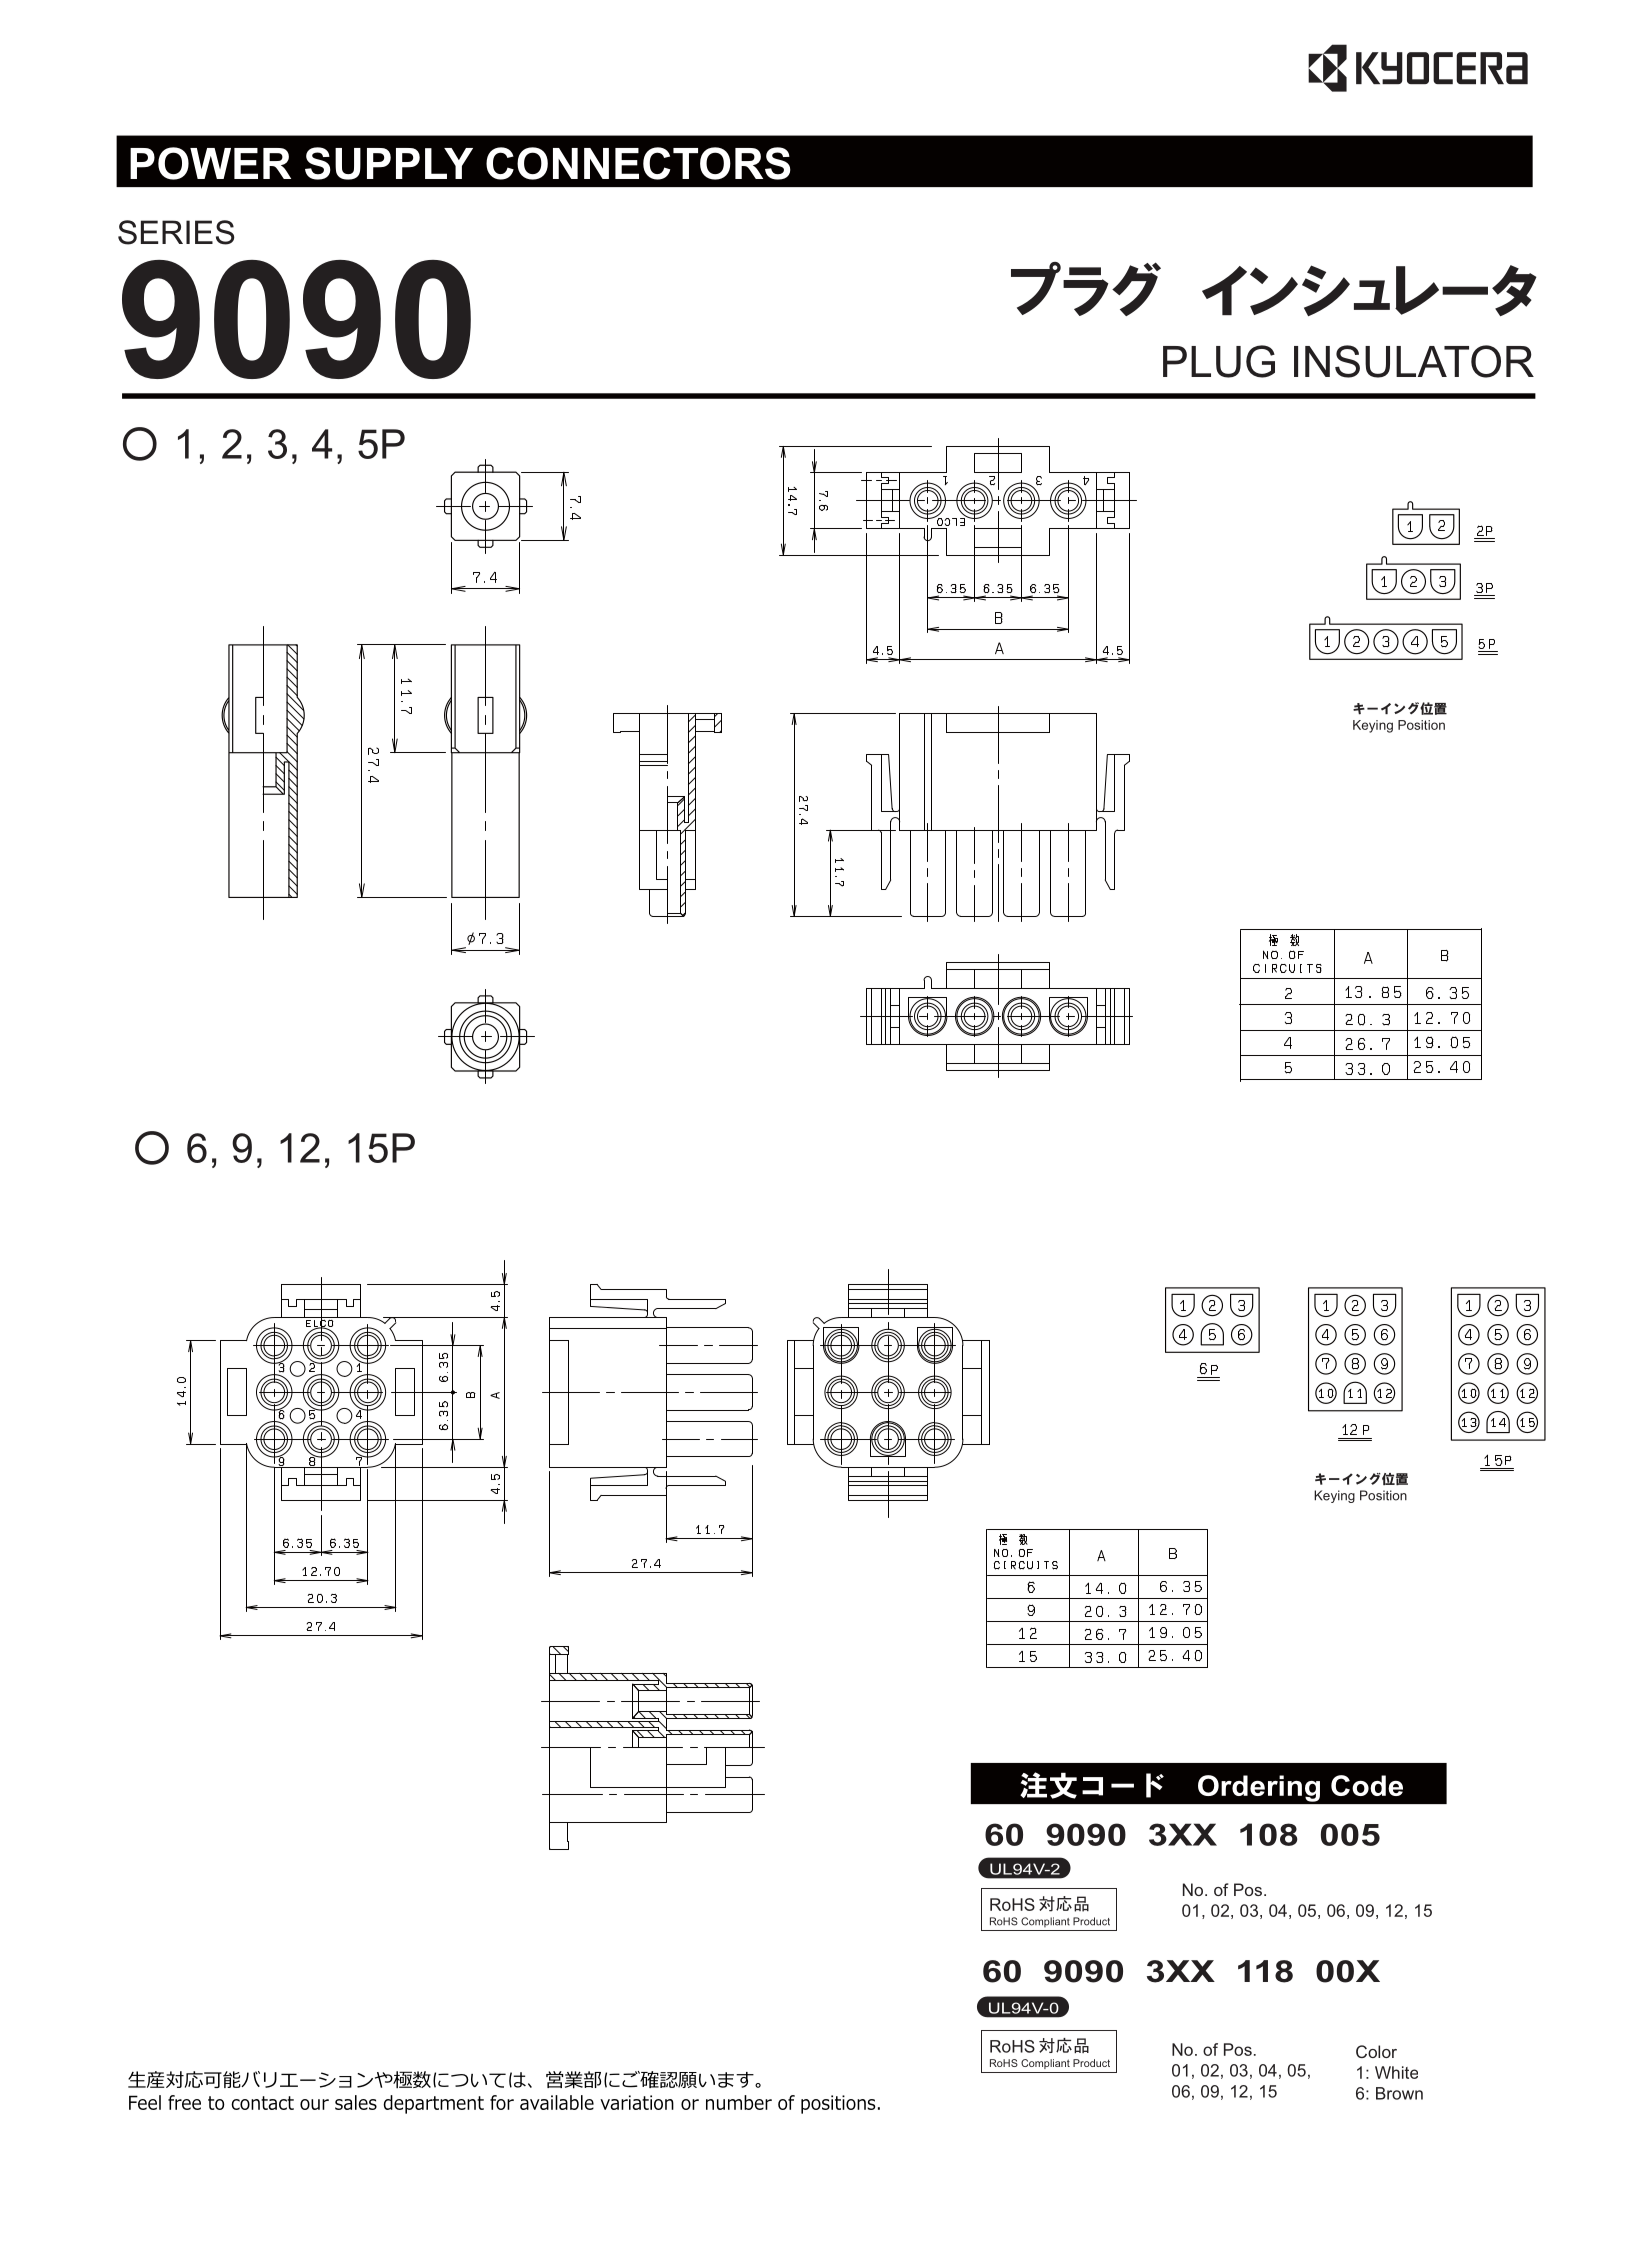 The image size is (1652, 2249). Describe the element at coordinates (1399, 2093) in the screenshot. I see `Brown` at that location.
